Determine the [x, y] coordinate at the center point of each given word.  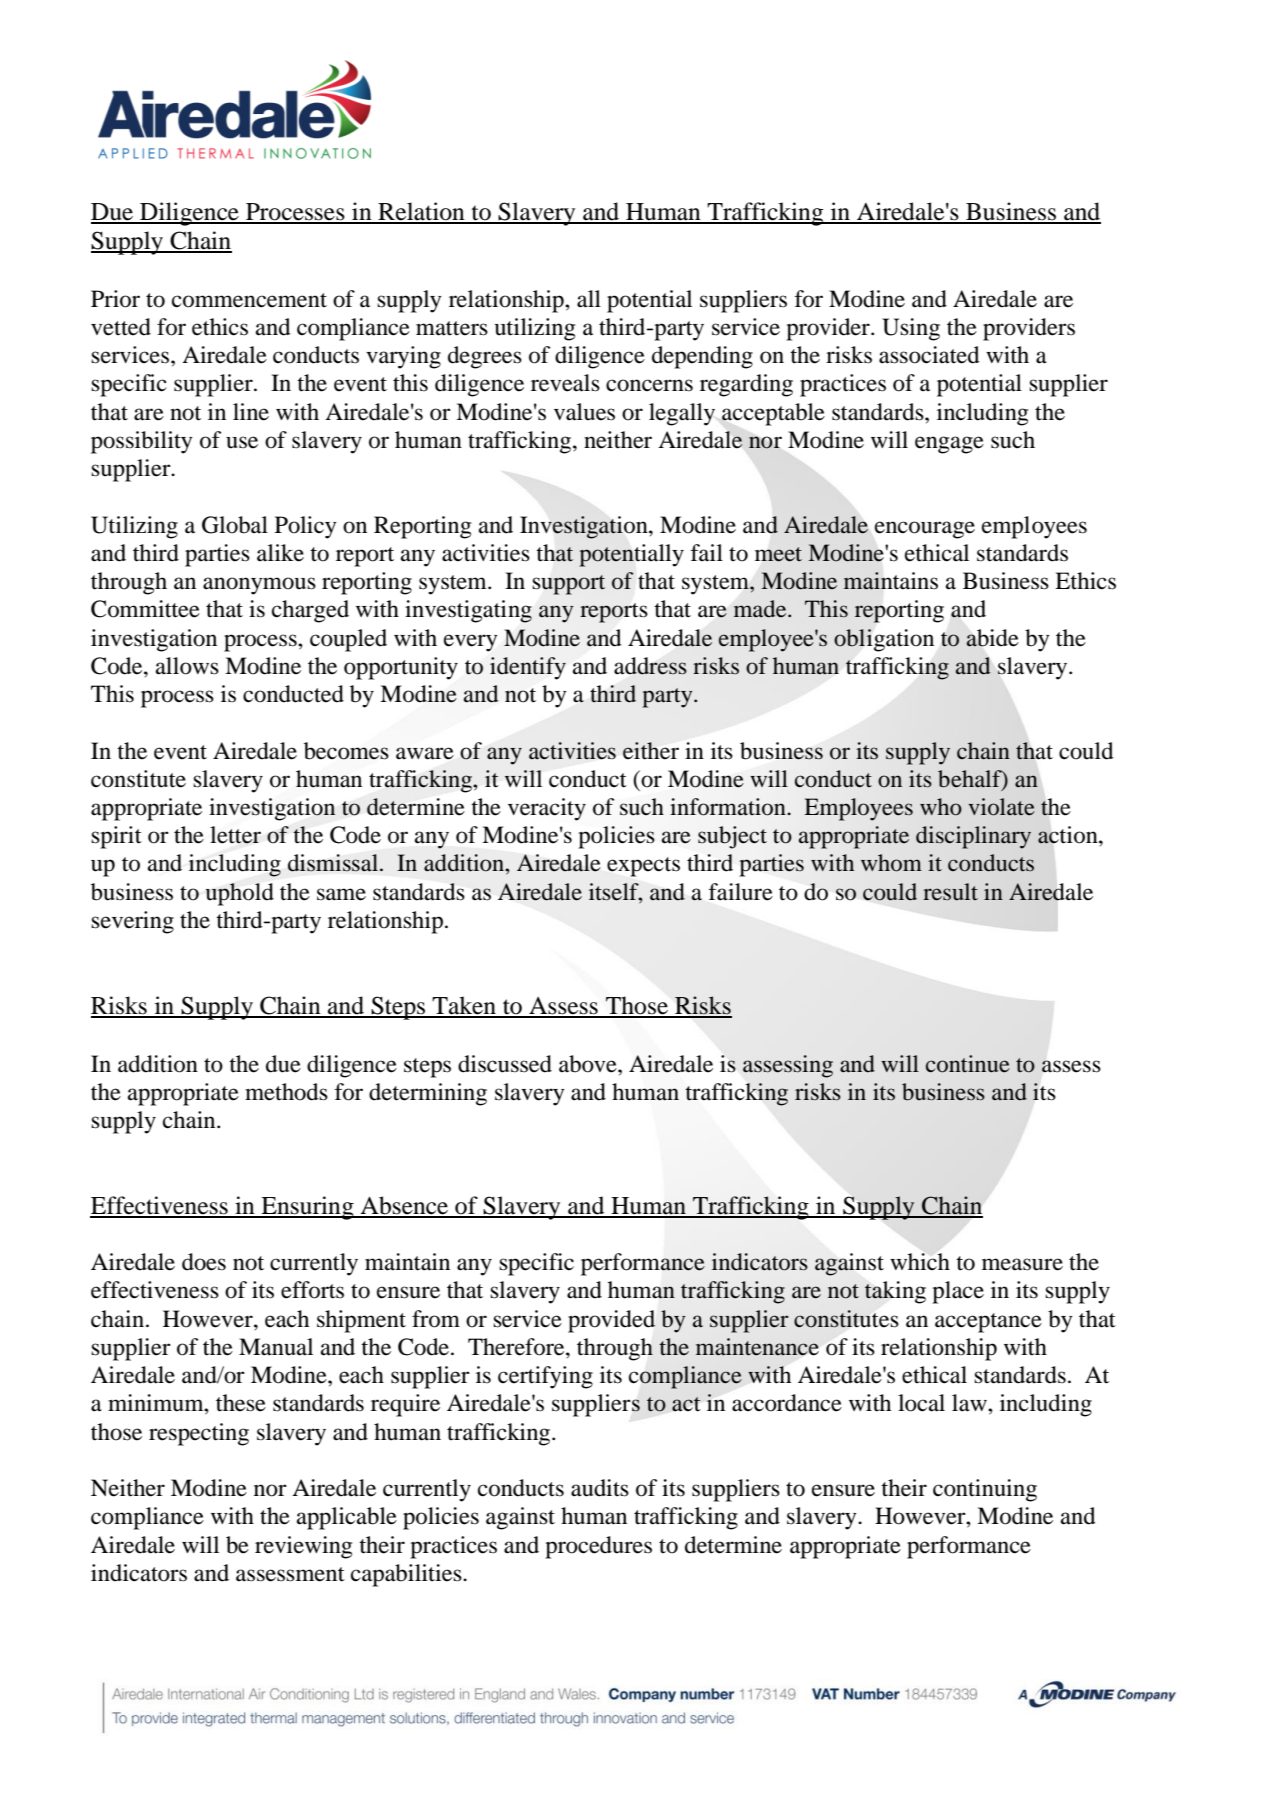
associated [929, 355]
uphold [239, 894]
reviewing [303, 1547]
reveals [565, 383]
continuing [985, 1490]
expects [643, 867]
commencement [249, 300]
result [950, 892]
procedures [598, 1547]
